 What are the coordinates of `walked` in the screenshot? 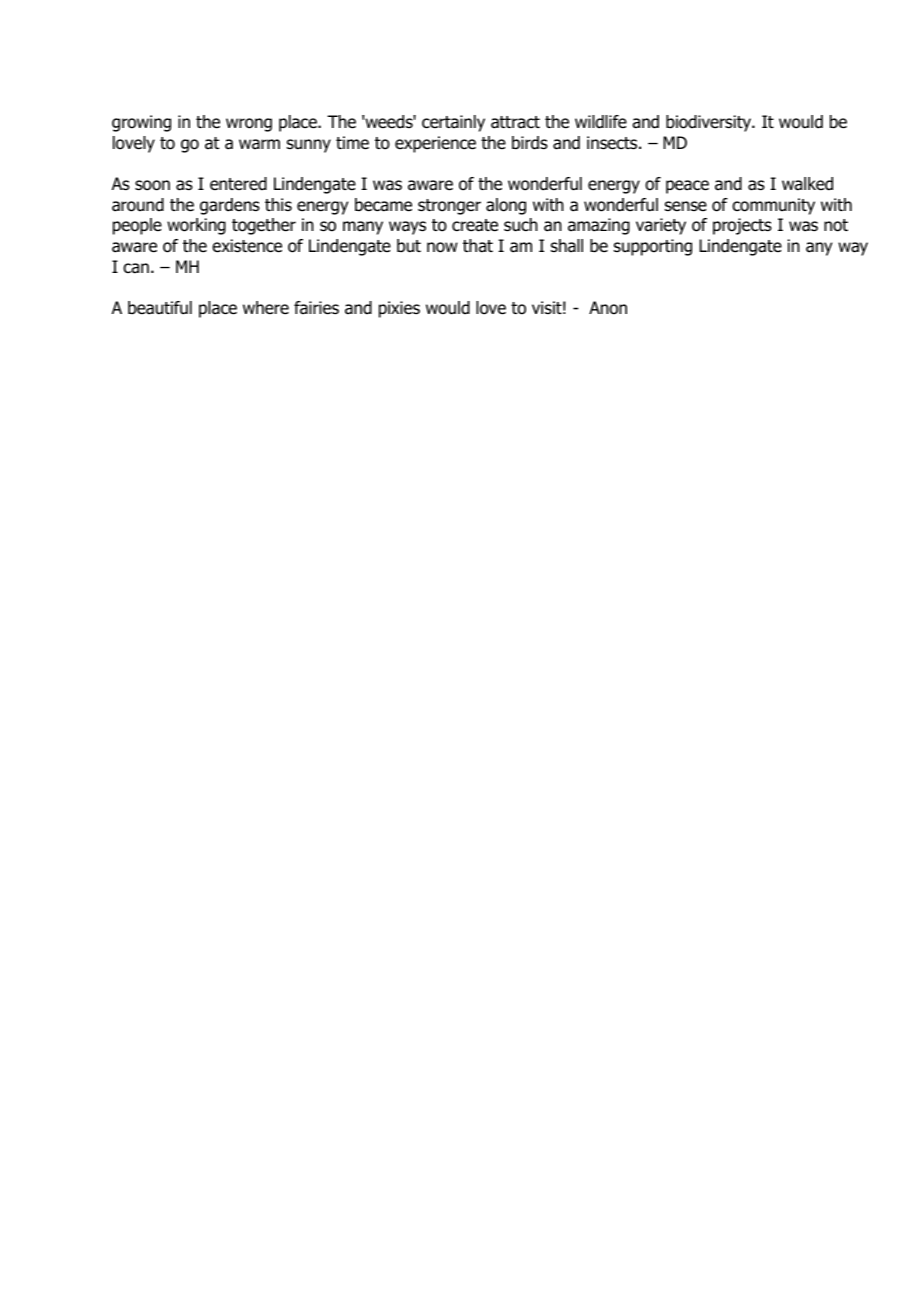 It's located at (807, 184).
